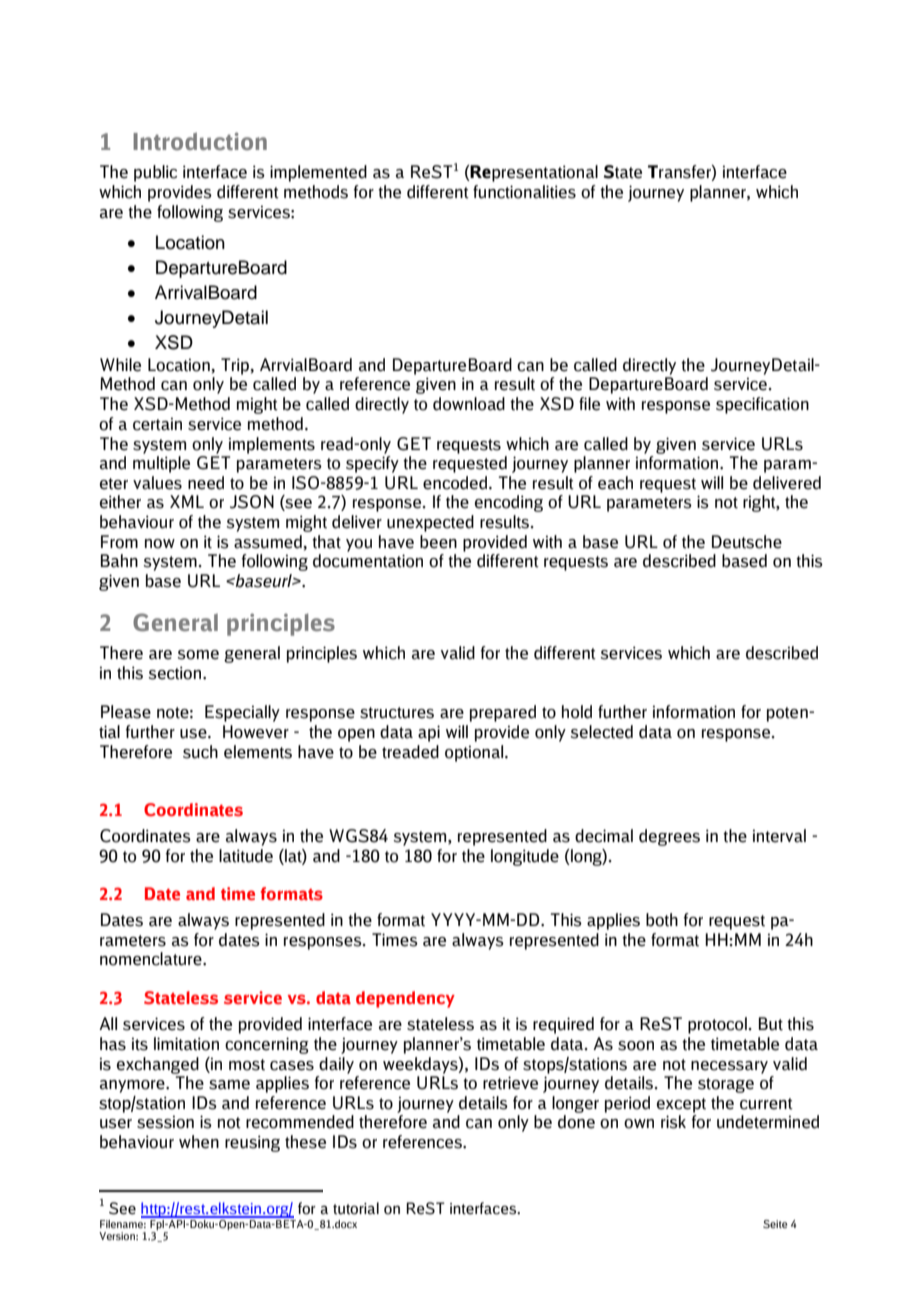  What do you see at coordinates (199, 1142) in the image?
I see `when` at bounding box center [199, 1142].
